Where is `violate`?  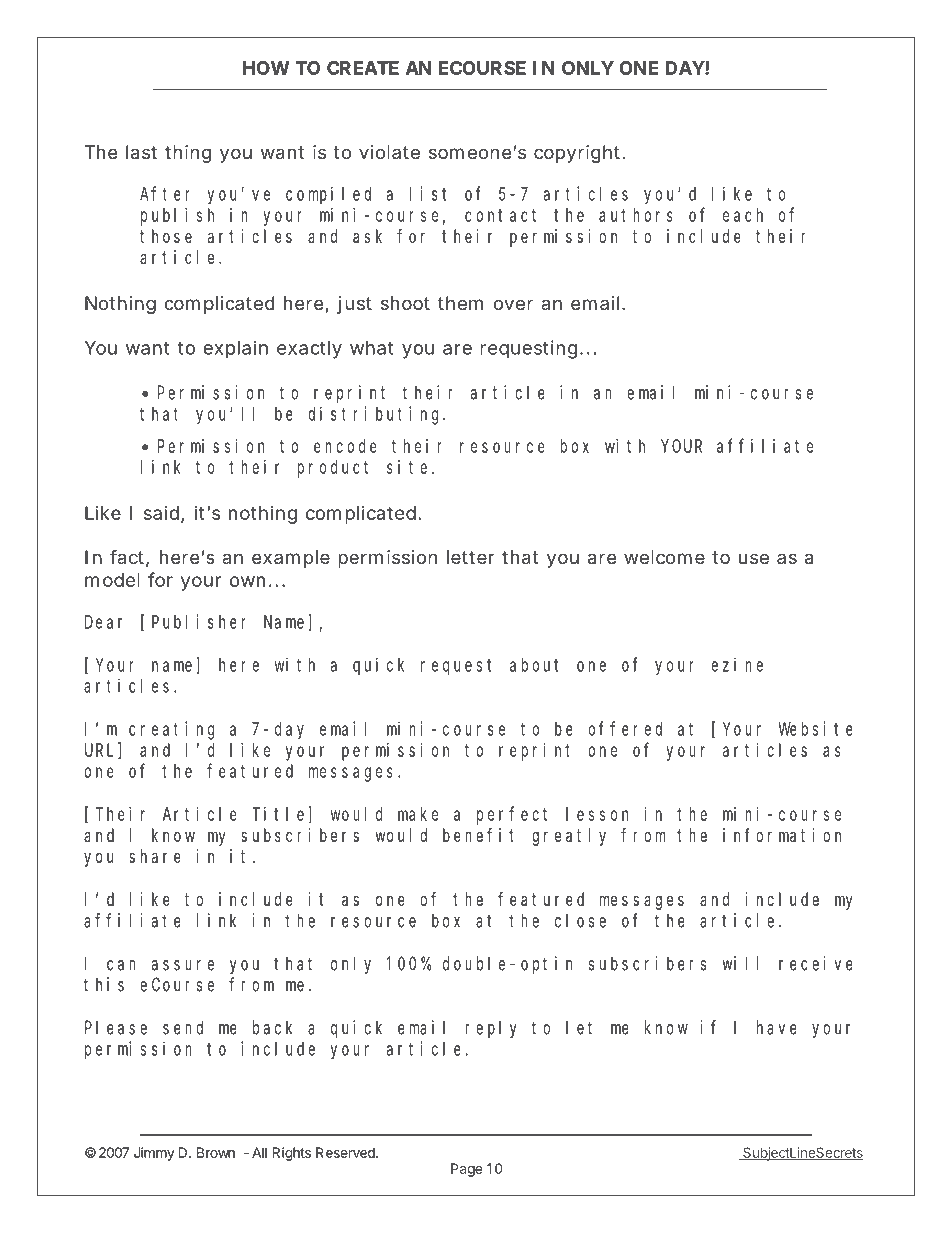
violate is located at coordinates (389, 152).
